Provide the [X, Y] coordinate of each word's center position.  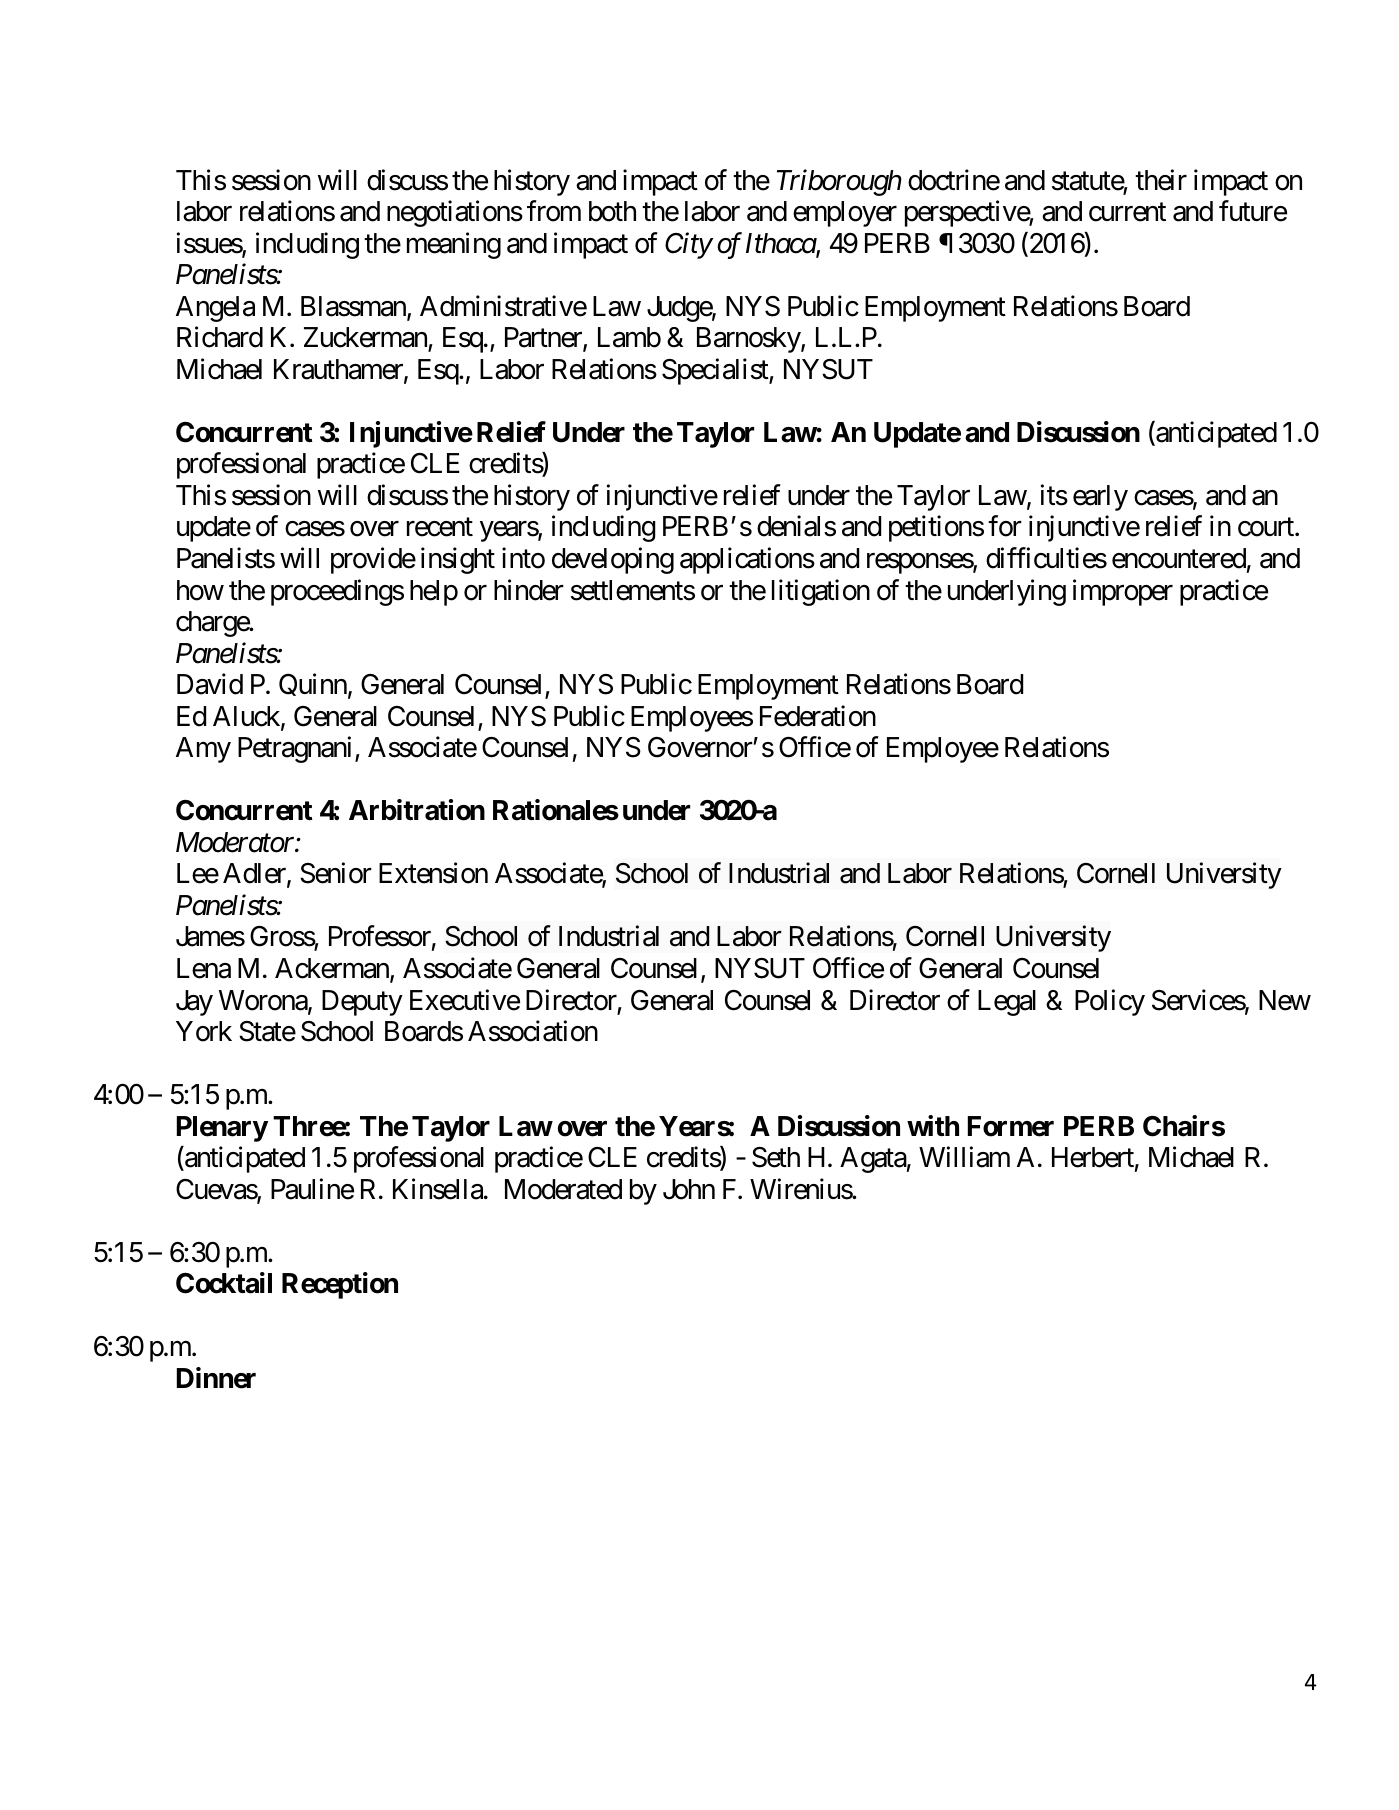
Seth [776, 1157]
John [689, 1189]
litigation [821, 592]
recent [440, 528]
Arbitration [417, 810]
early [1100, 498]
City [688, 245]
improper [1123, 592]
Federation [818, 716]
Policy [1110, 1002]
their [1161, 180]
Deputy [362, 1003]
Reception [340, 1285]
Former [1011, 1126]
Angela [215, 309]
